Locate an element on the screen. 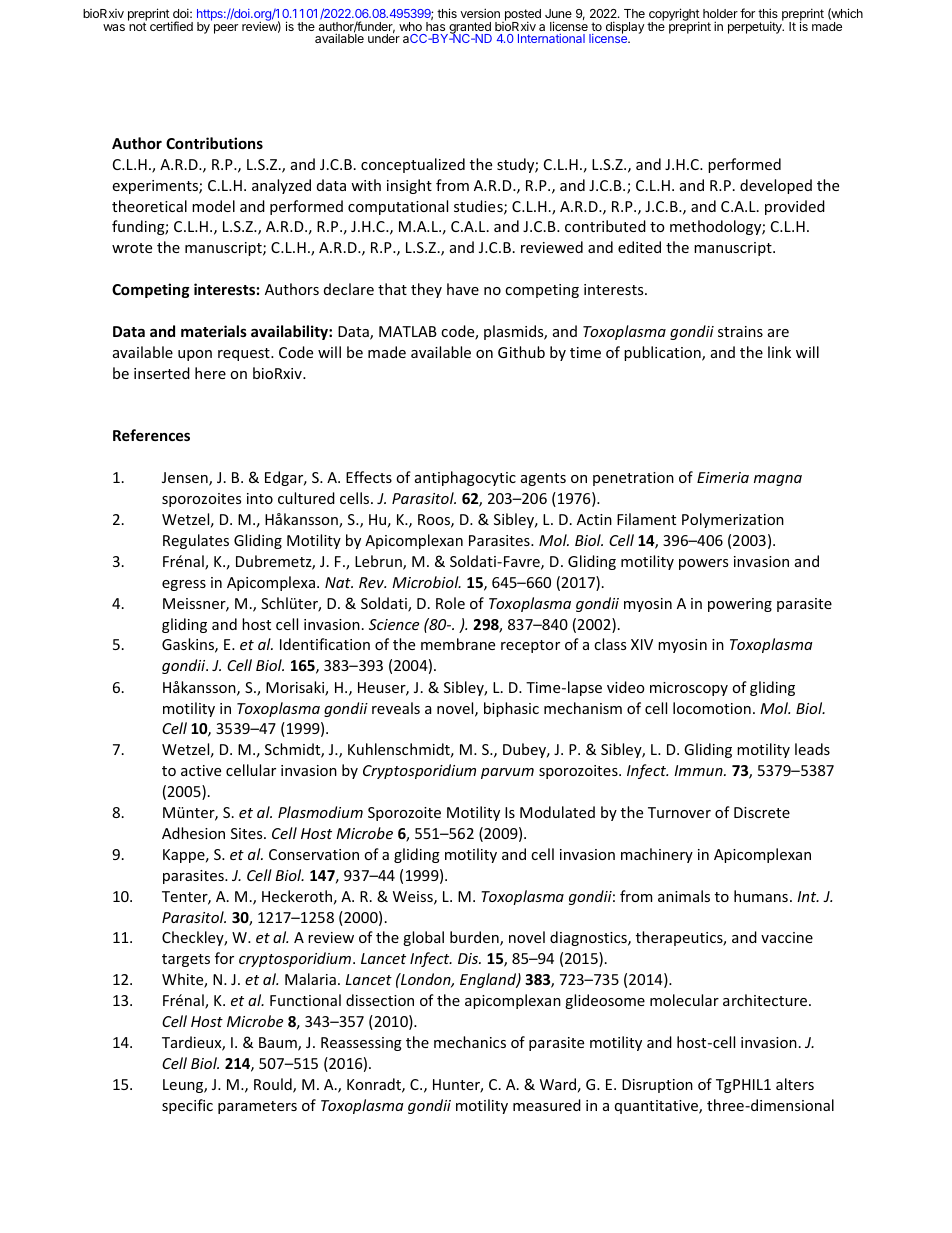  Regulates is located at coordinates (196, 541).
